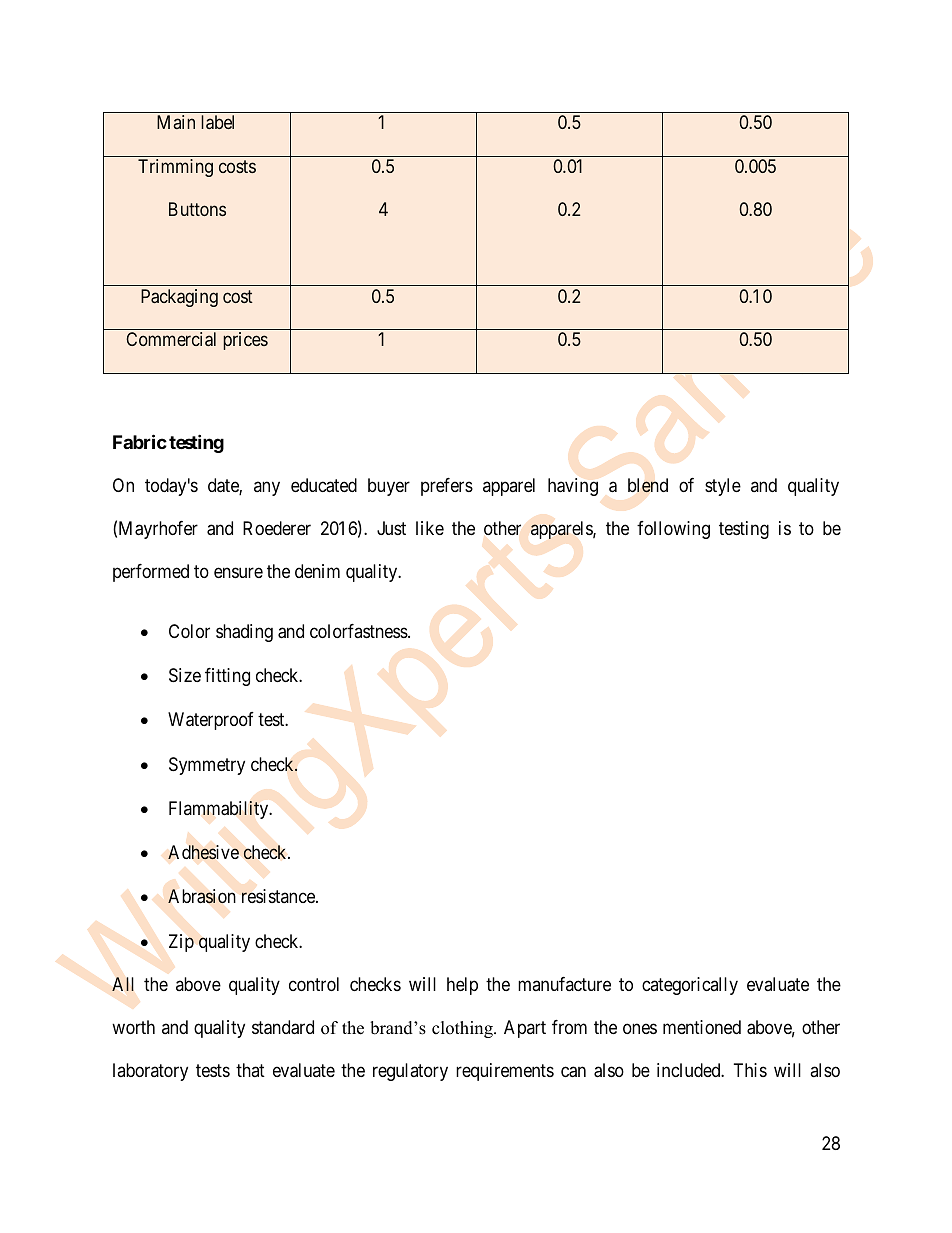 The height and width of the screenshot is (1233, 952). I want to click on like, so click(430, 528).
